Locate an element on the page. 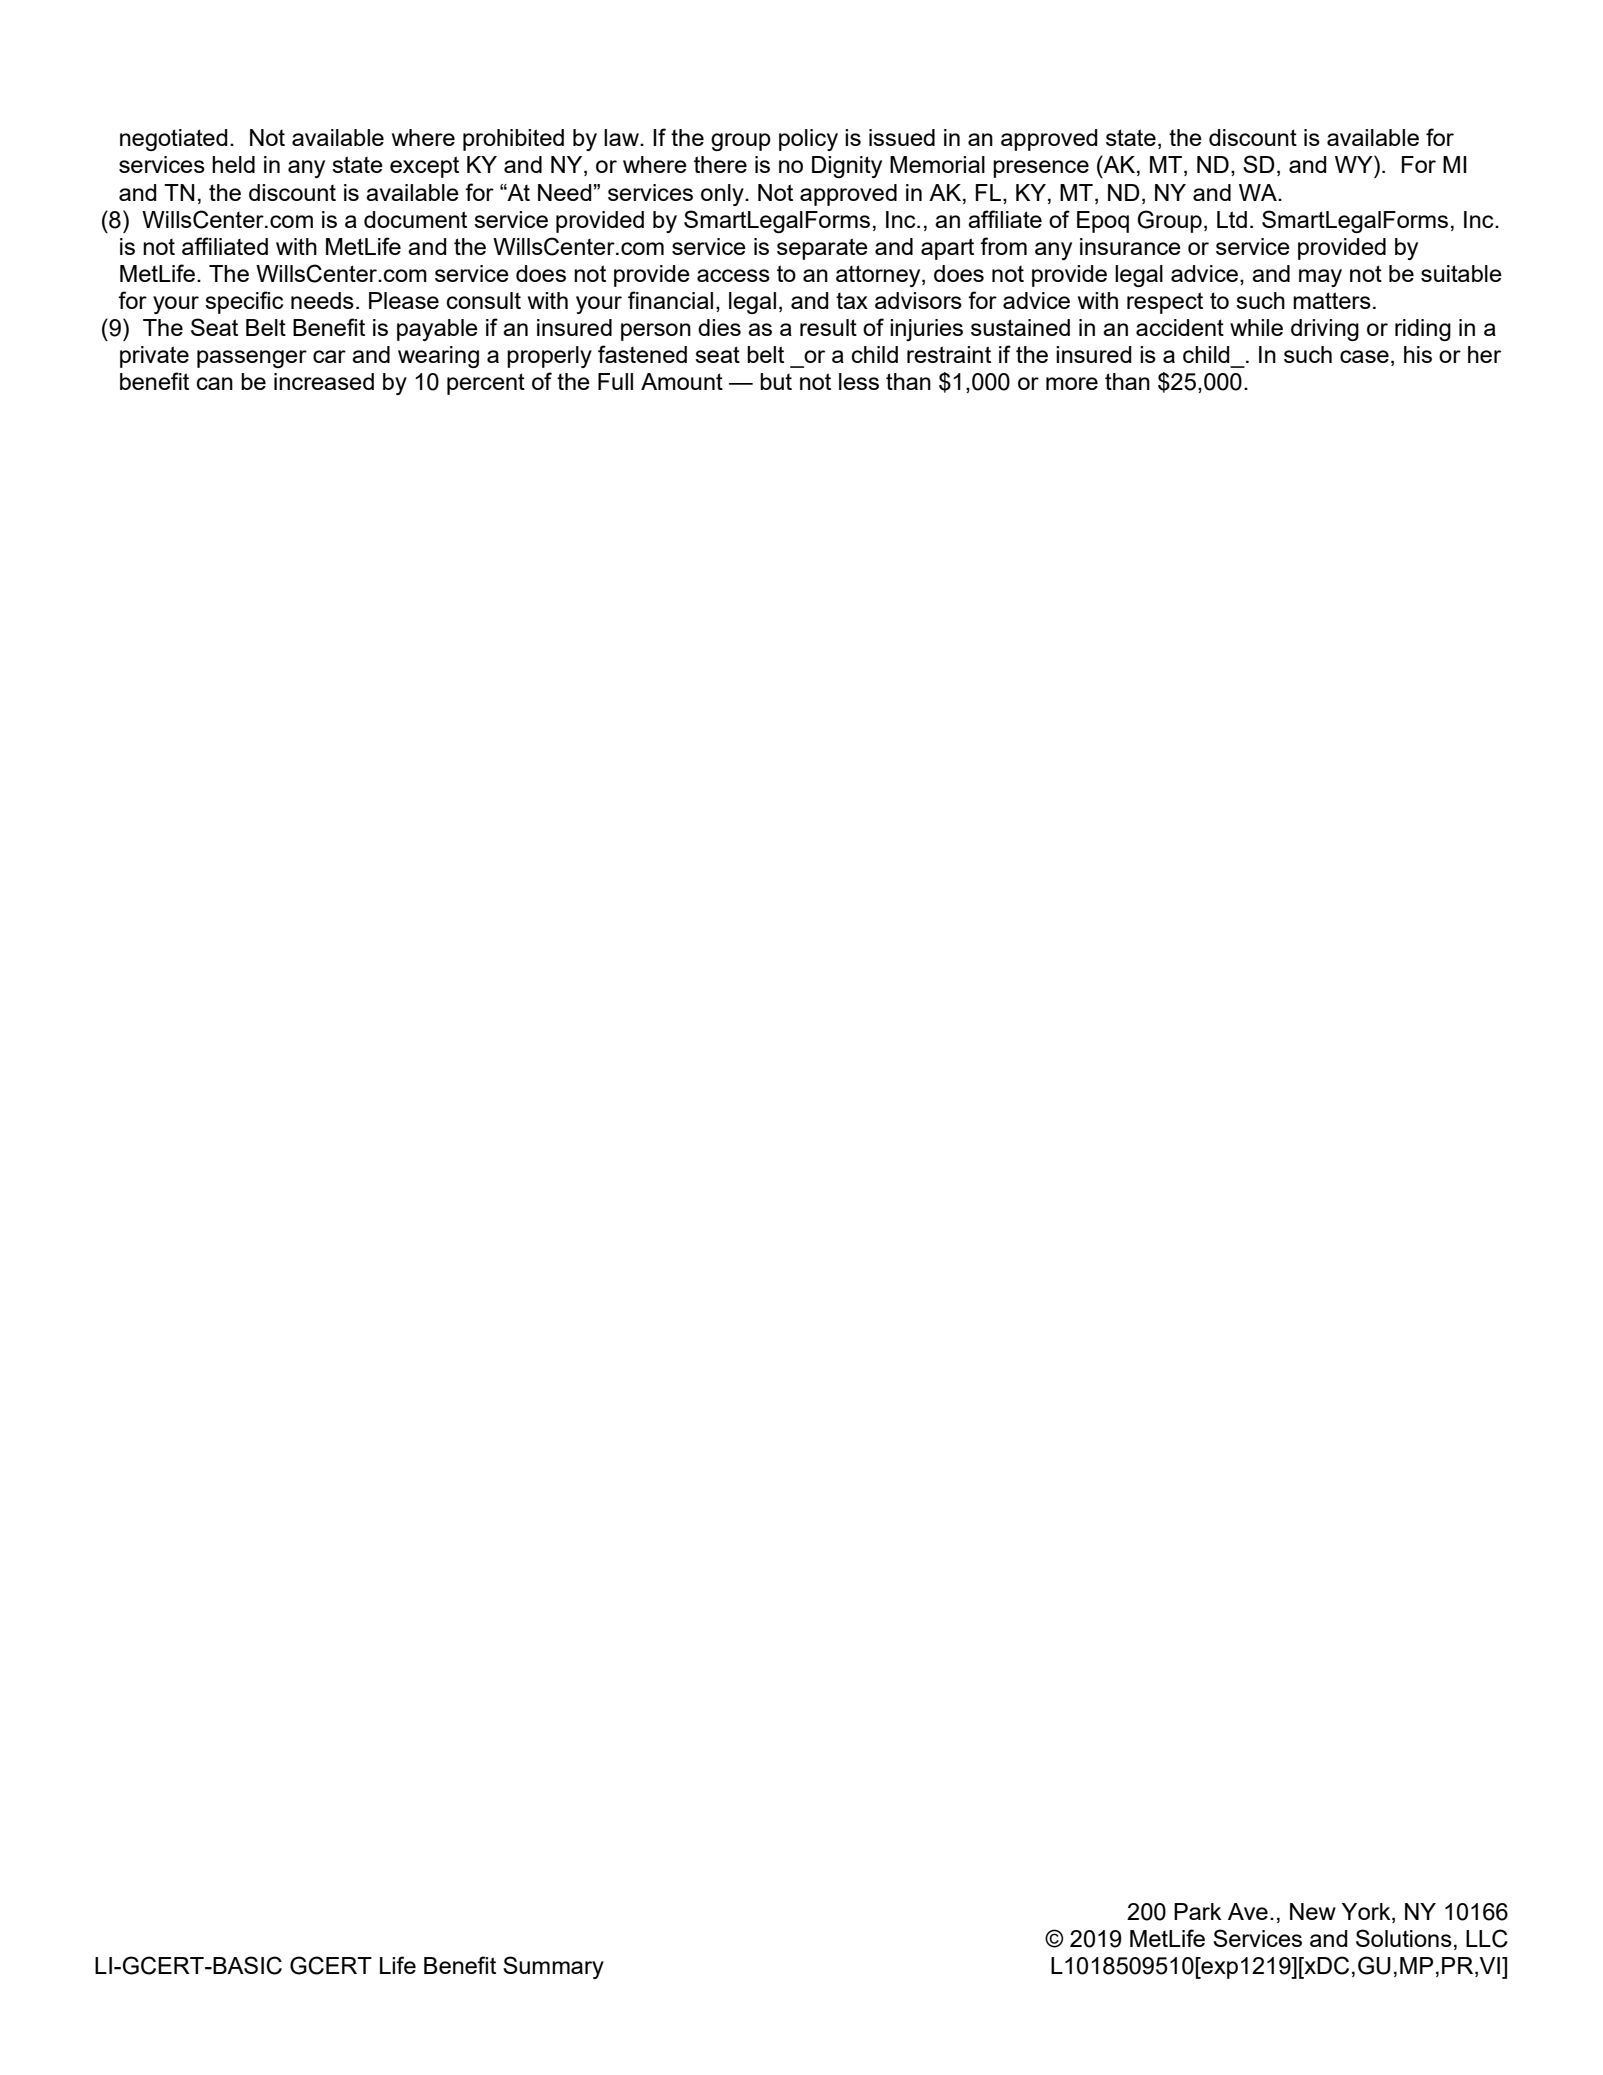 This image has width=1603, height=2075. Park is located at coordinates (1197, 1911).
